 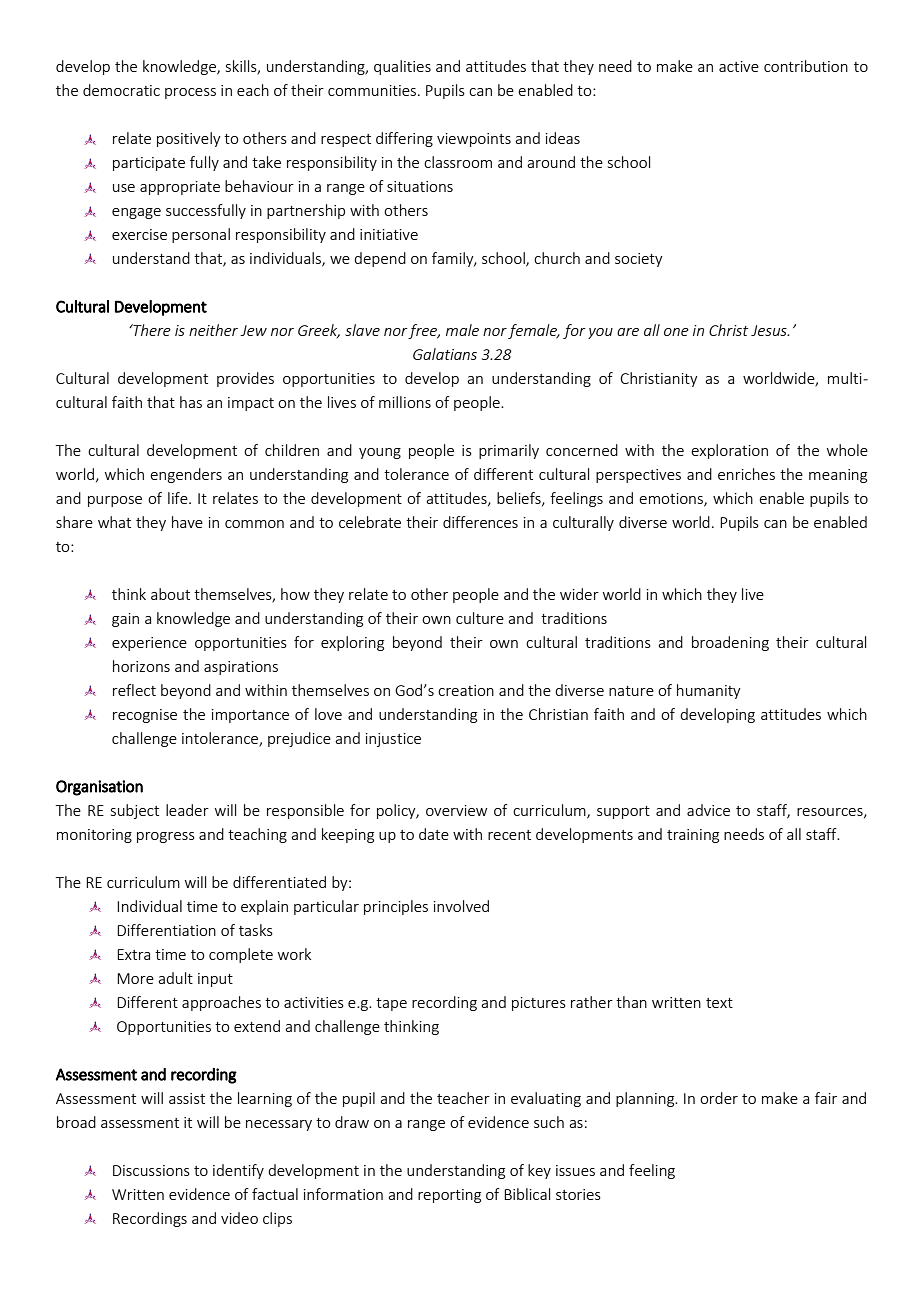 I want to click on experience, so click(x=149, y=644).
